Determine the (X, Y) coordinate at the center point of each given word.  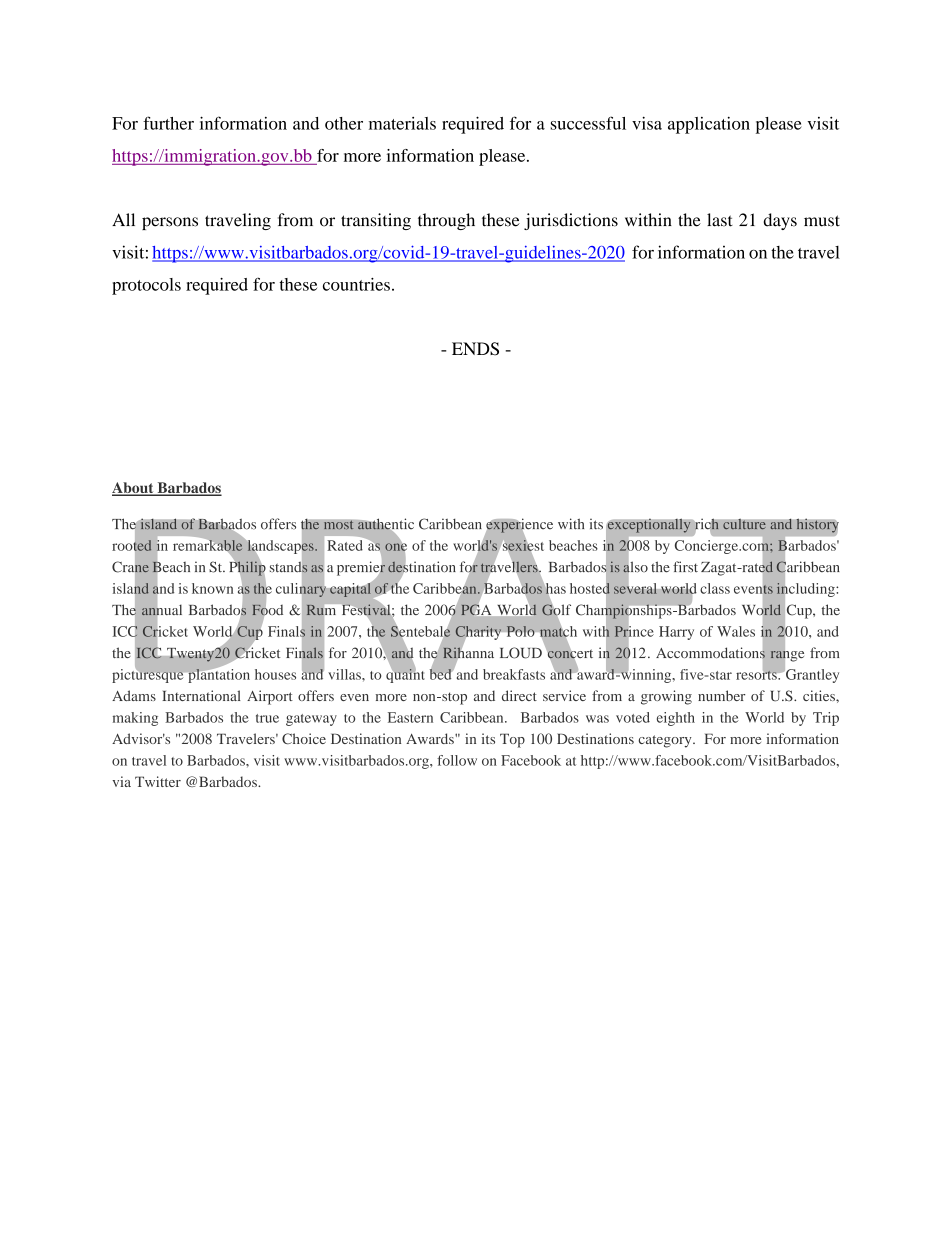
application (709, 125)
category (666, 741)
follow (457, 760)
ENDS (475, 349)
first (685, 566)
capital (350, 590)
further (168, 123)
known (212, 588)
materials (402, 123)
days (780, 221)
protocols (146, 286)
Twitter (158, 781)
